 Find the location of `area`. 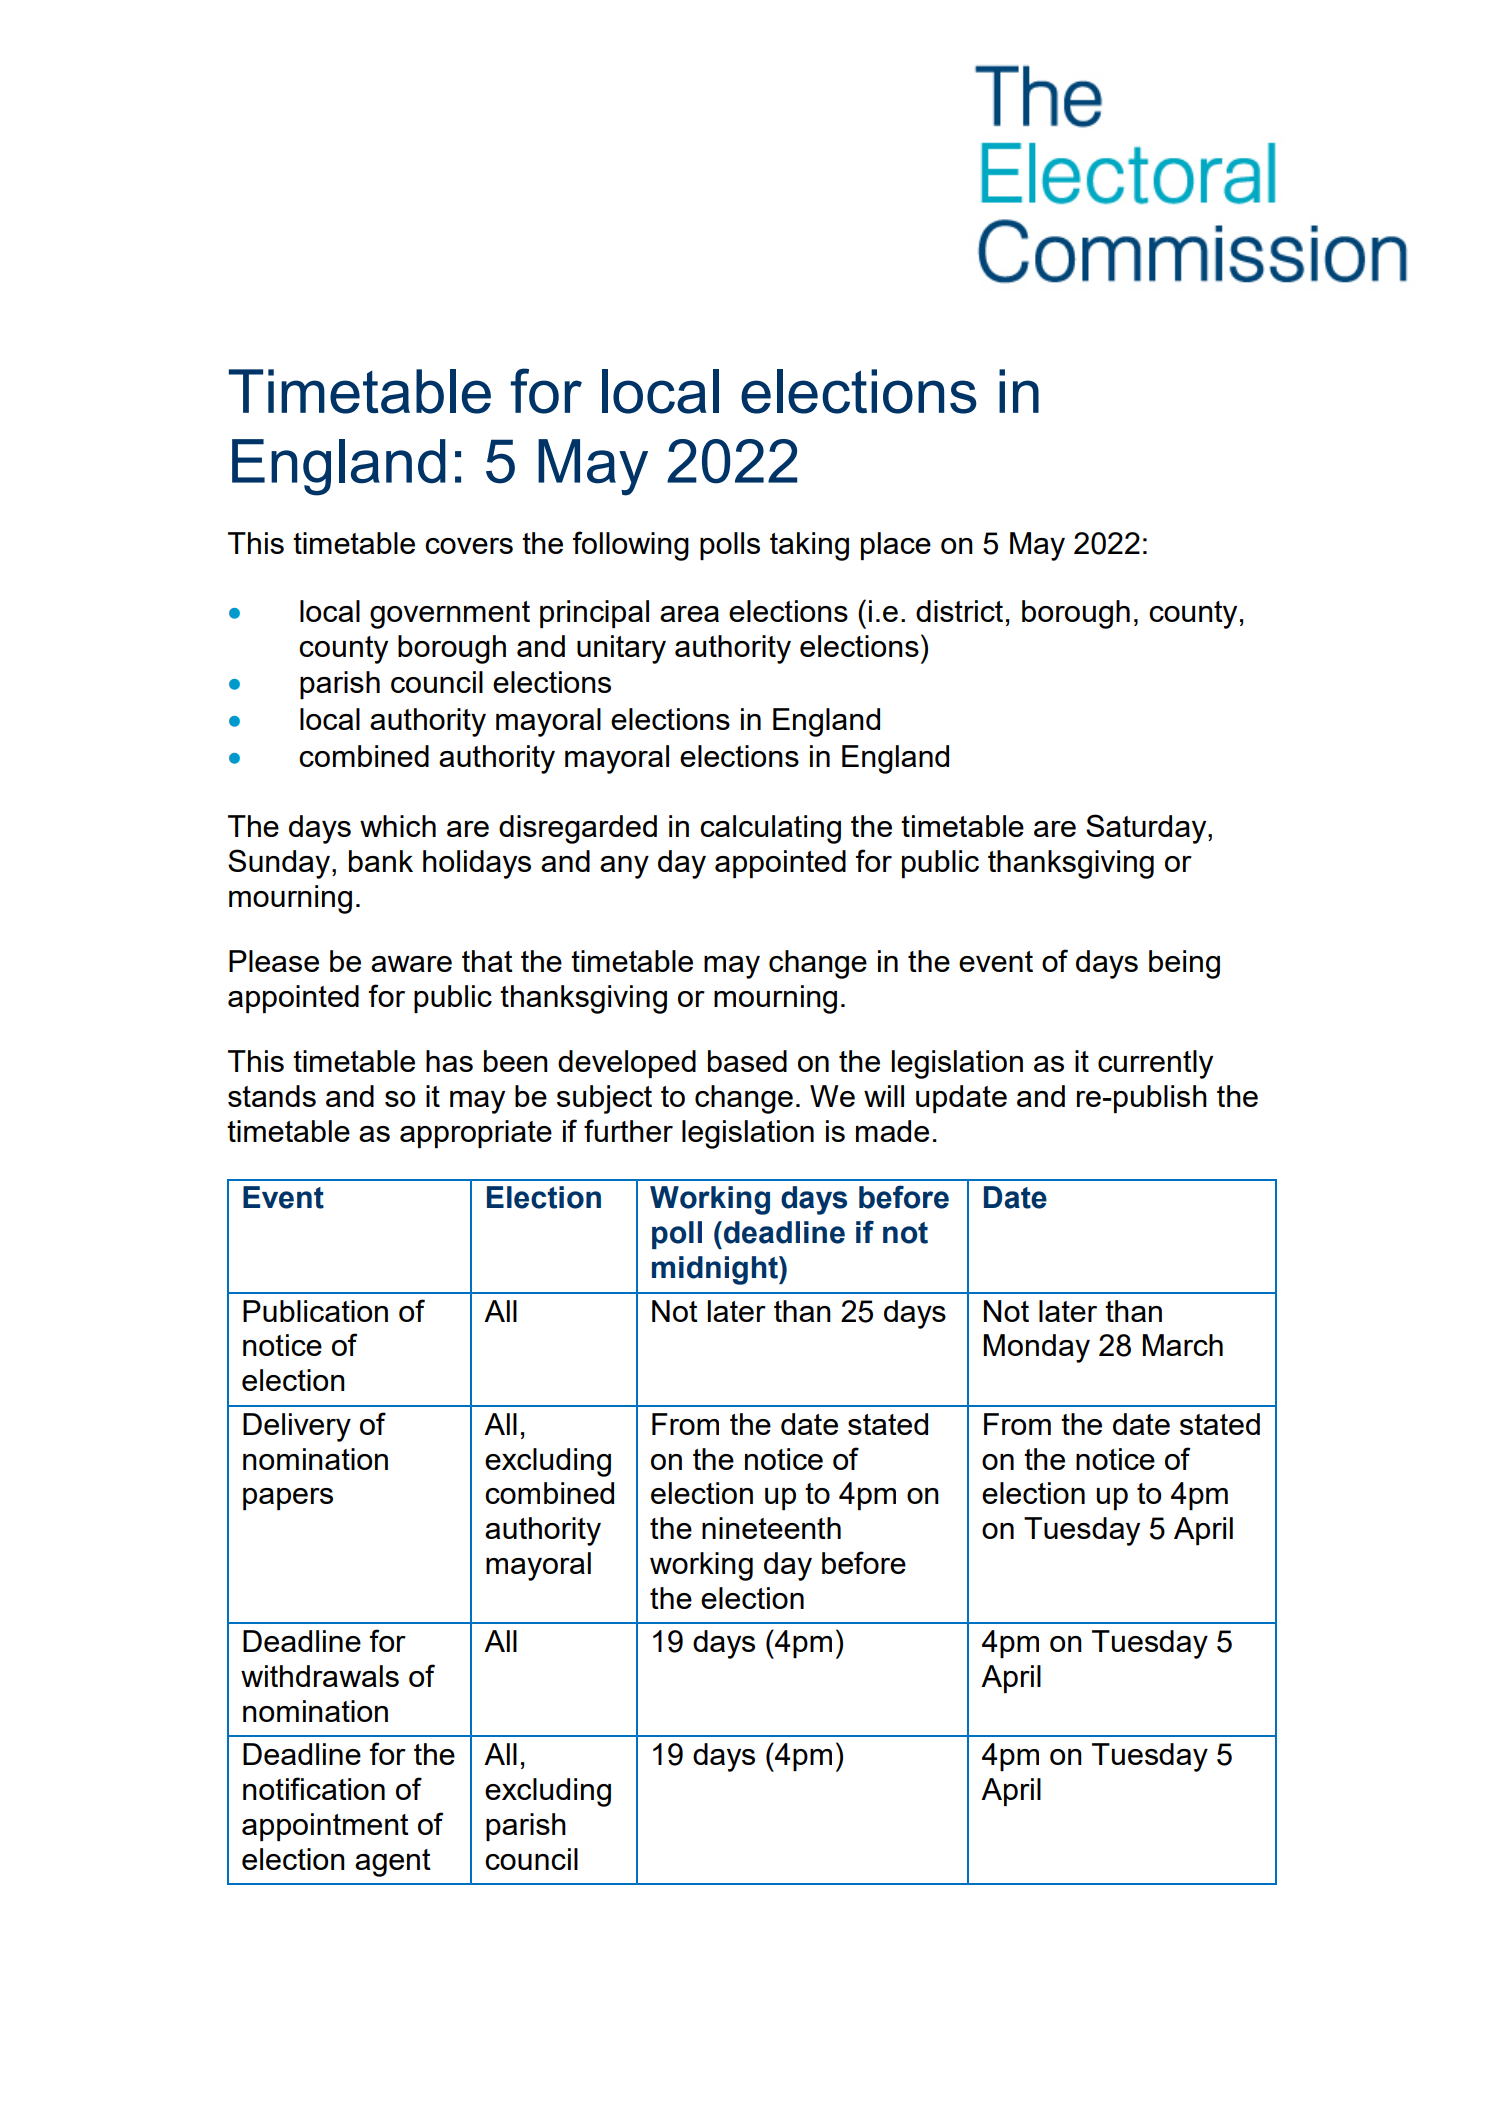

area is located at coordinates (689, 614).
